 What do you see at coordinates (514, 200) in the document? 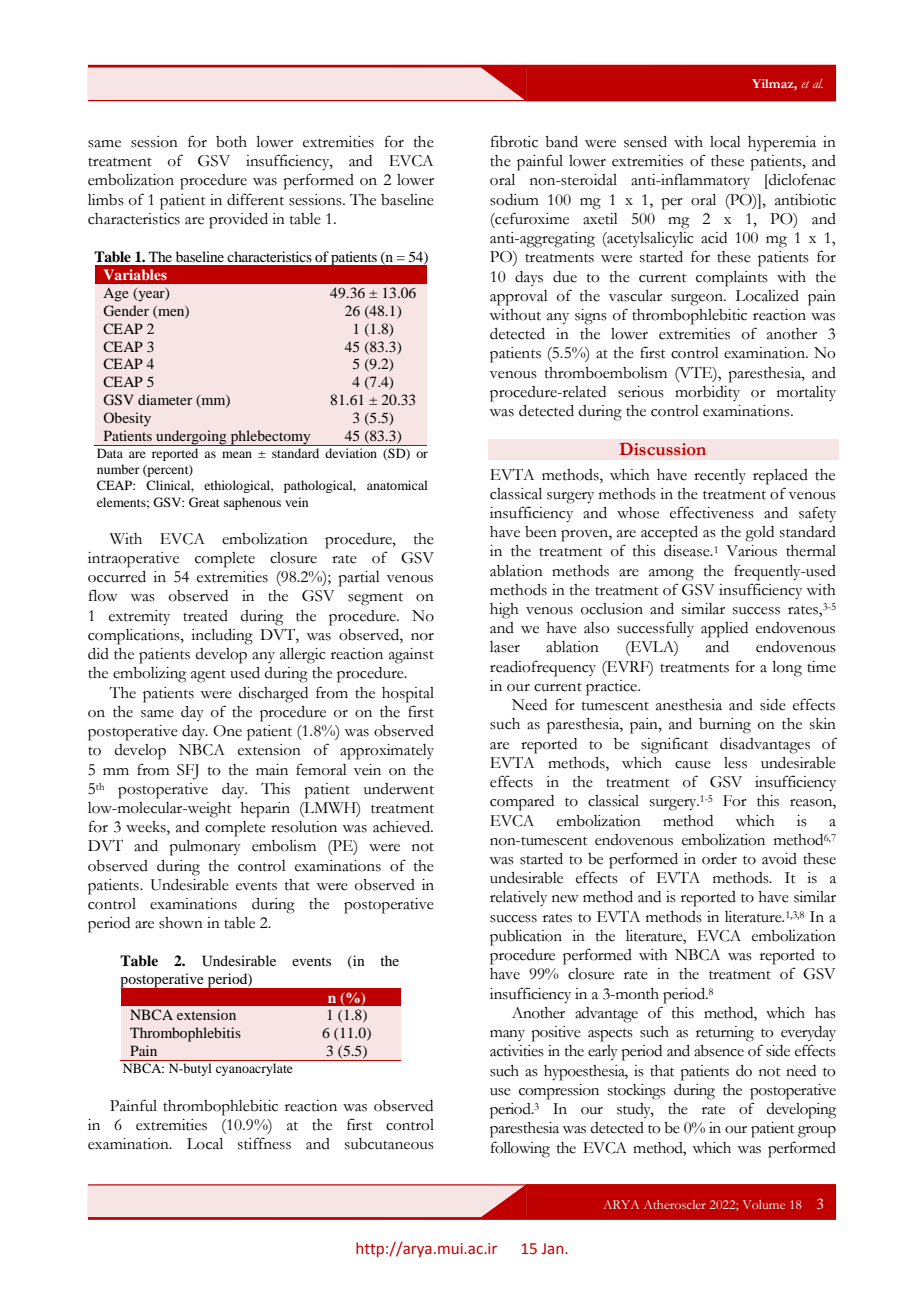
I see `sodium` at bounding box center [514, 200].
